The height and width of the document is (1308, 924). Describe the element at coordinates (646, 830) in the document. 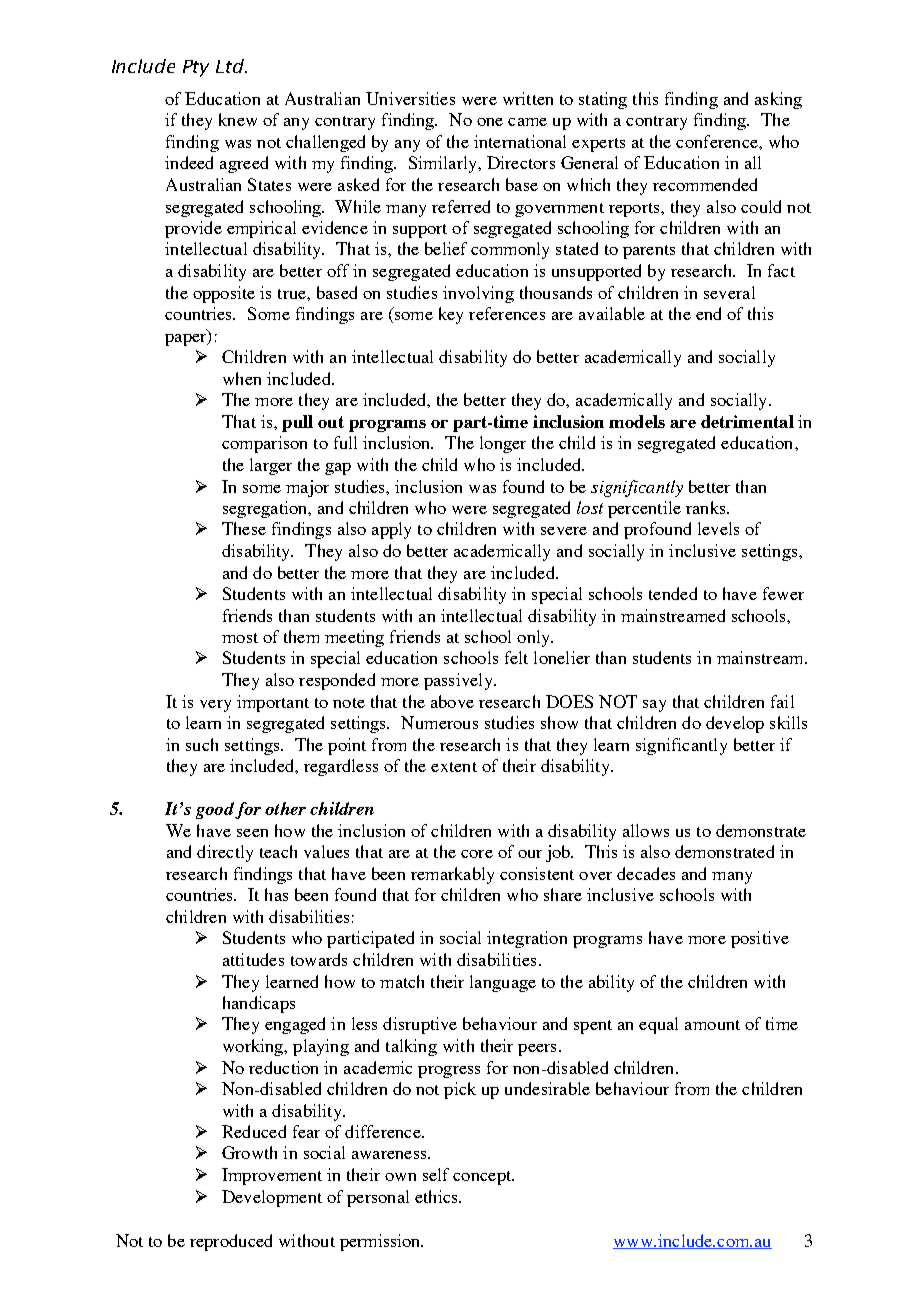

I see `allows` at that location.
